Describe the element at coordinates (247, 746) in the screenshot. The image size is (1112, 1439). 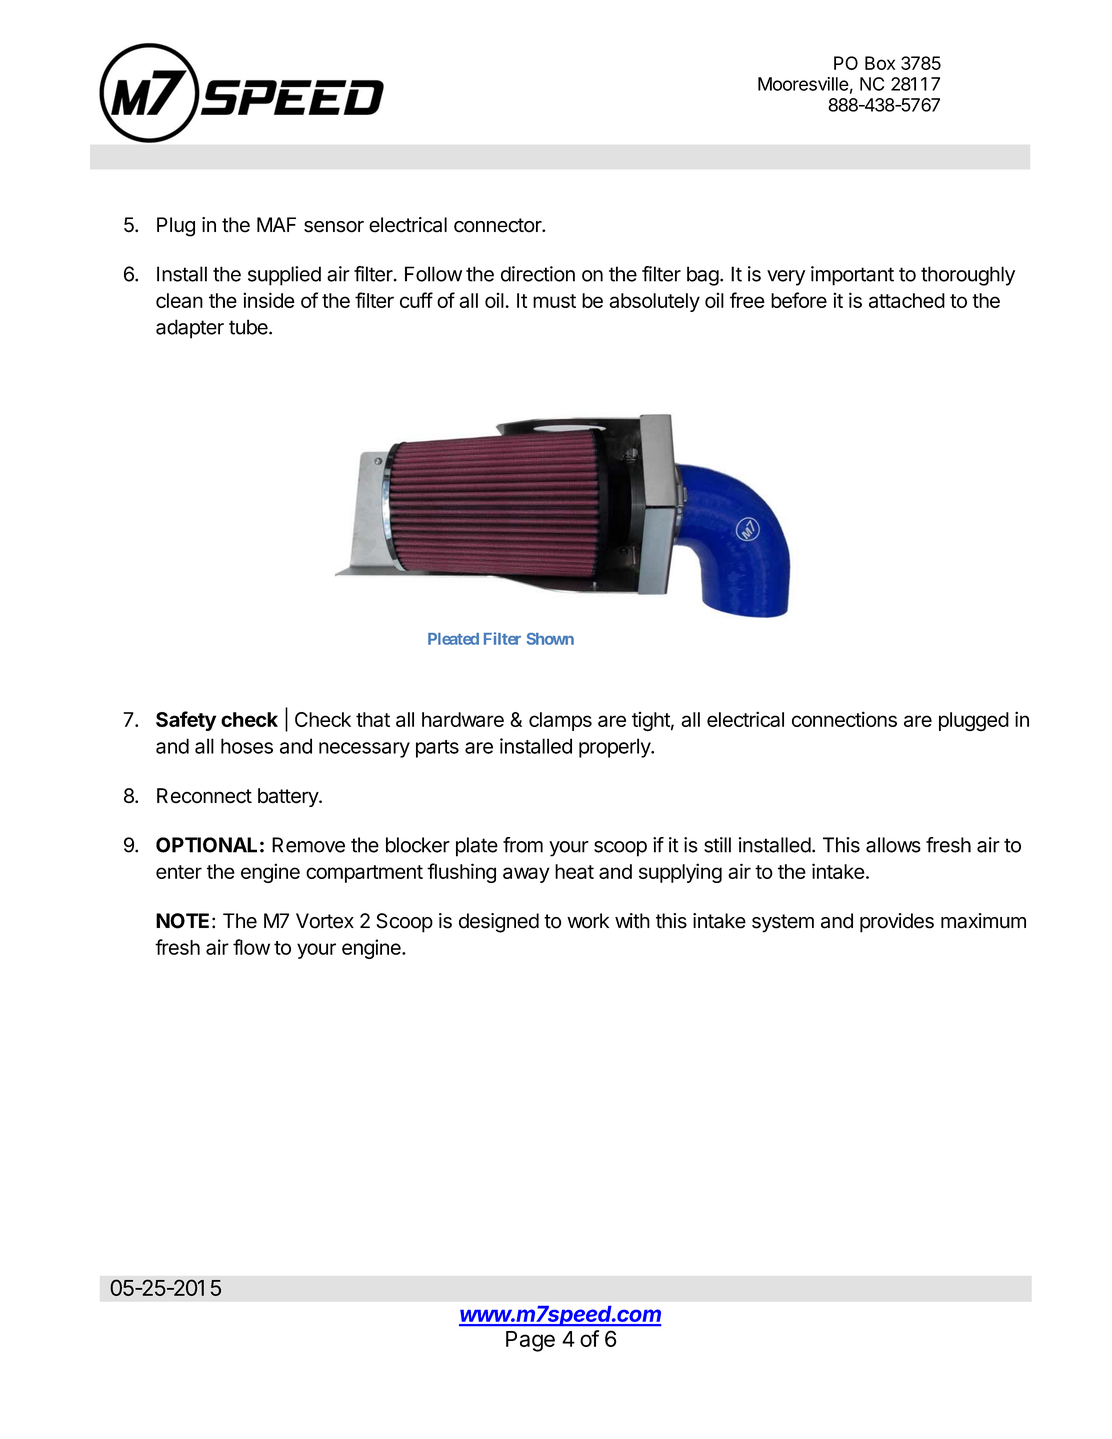
I see `hoses` at that location.
